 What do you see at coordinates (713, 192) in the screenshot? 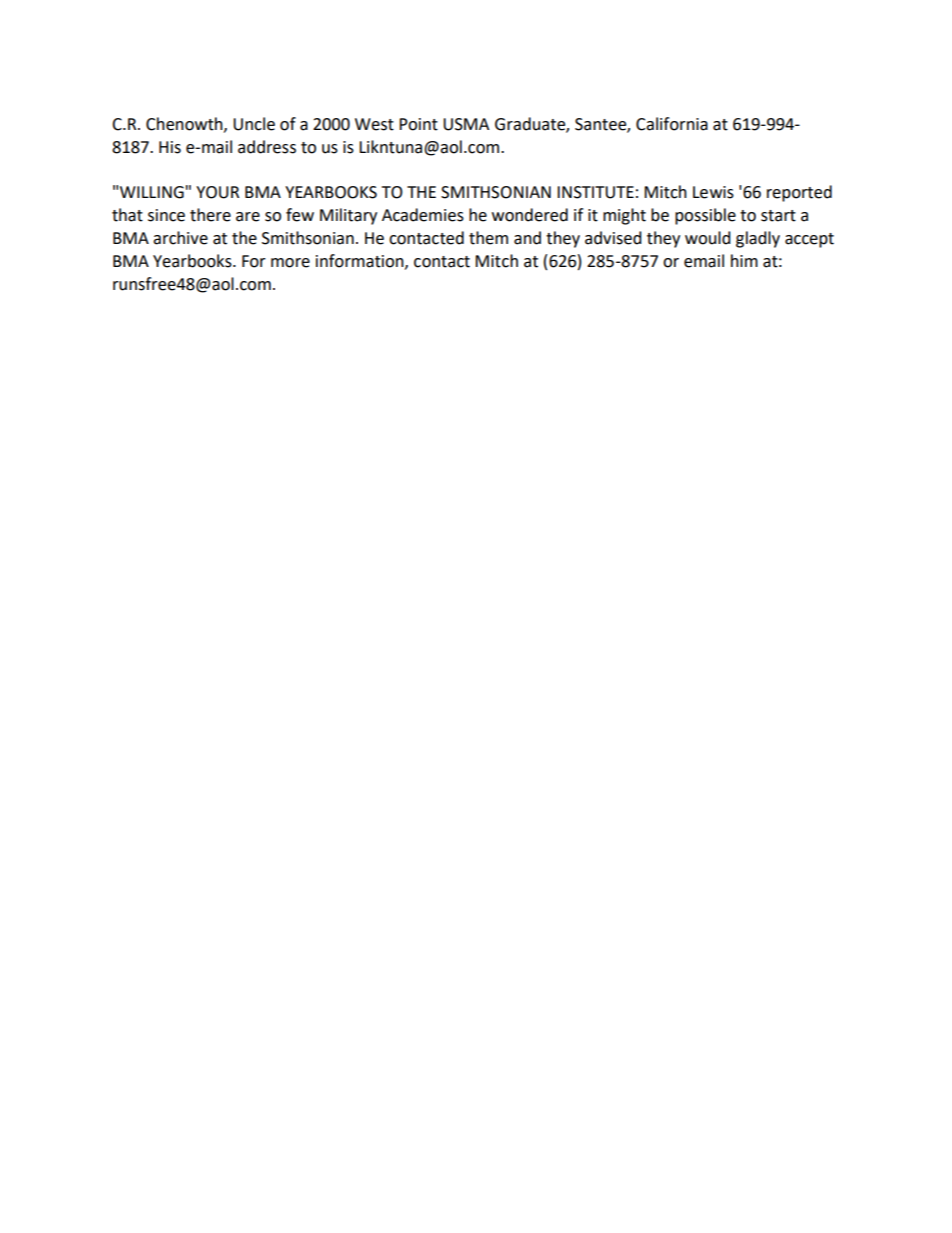
I see `Lewis` at bounding box center [713, 192].
